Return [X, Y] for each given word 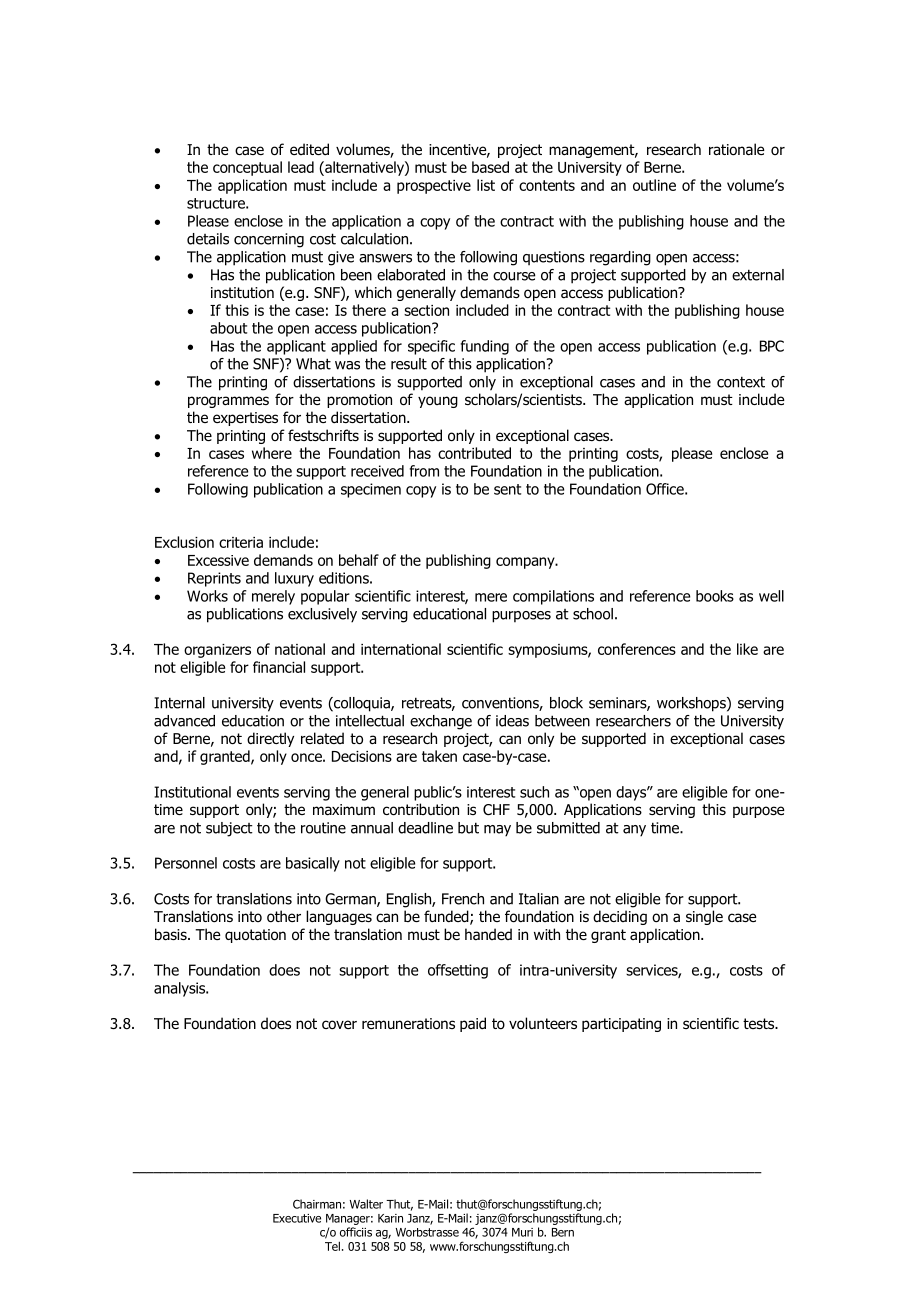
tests [759, 1023]
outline [654, 185]
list [486, 185]
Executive [297, 1218]
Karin [390, 1218]
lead [301, 167]
